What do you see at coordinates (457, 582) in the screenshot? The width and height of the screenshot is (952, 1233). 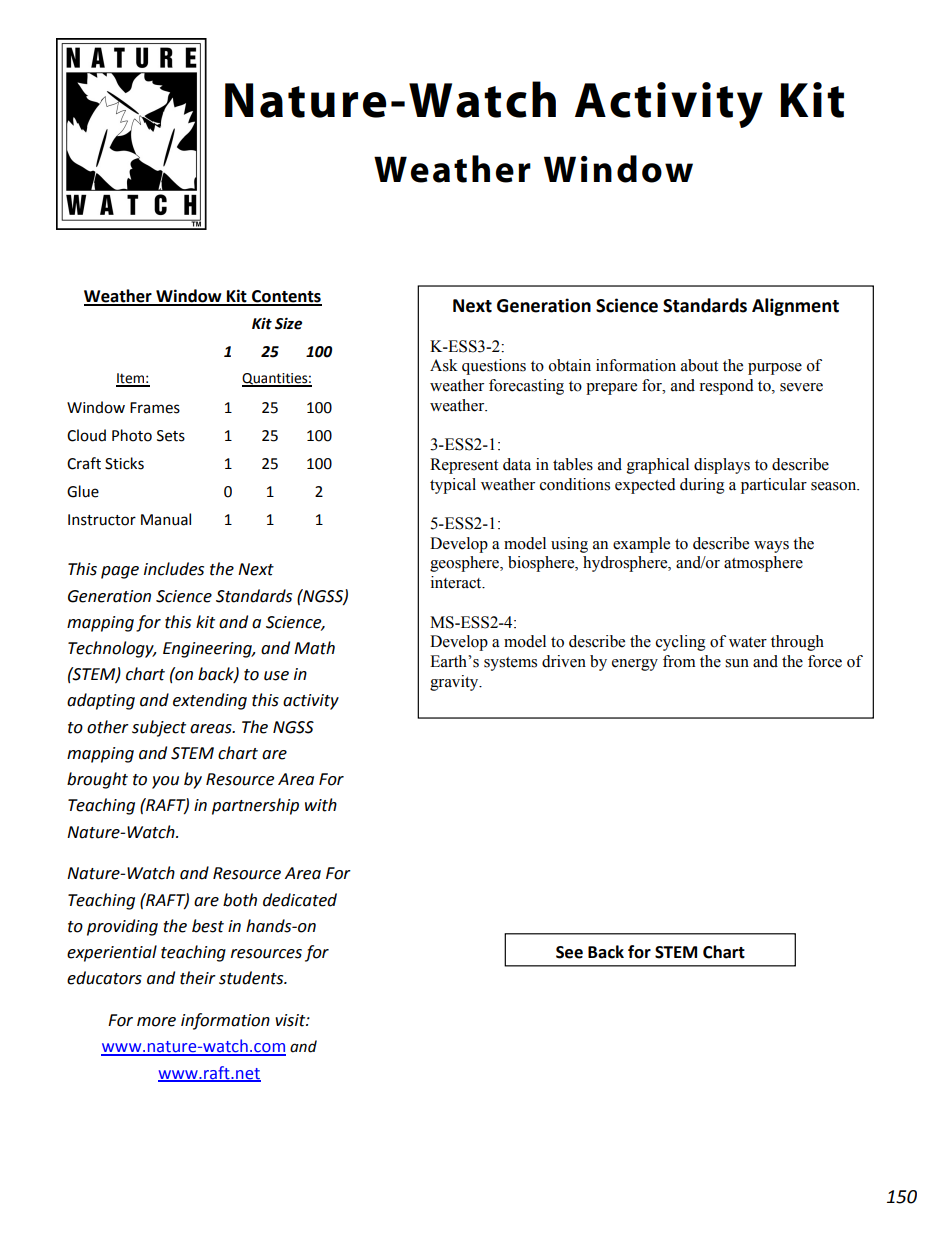 I see `interact` at bounding box center [457, 582].
